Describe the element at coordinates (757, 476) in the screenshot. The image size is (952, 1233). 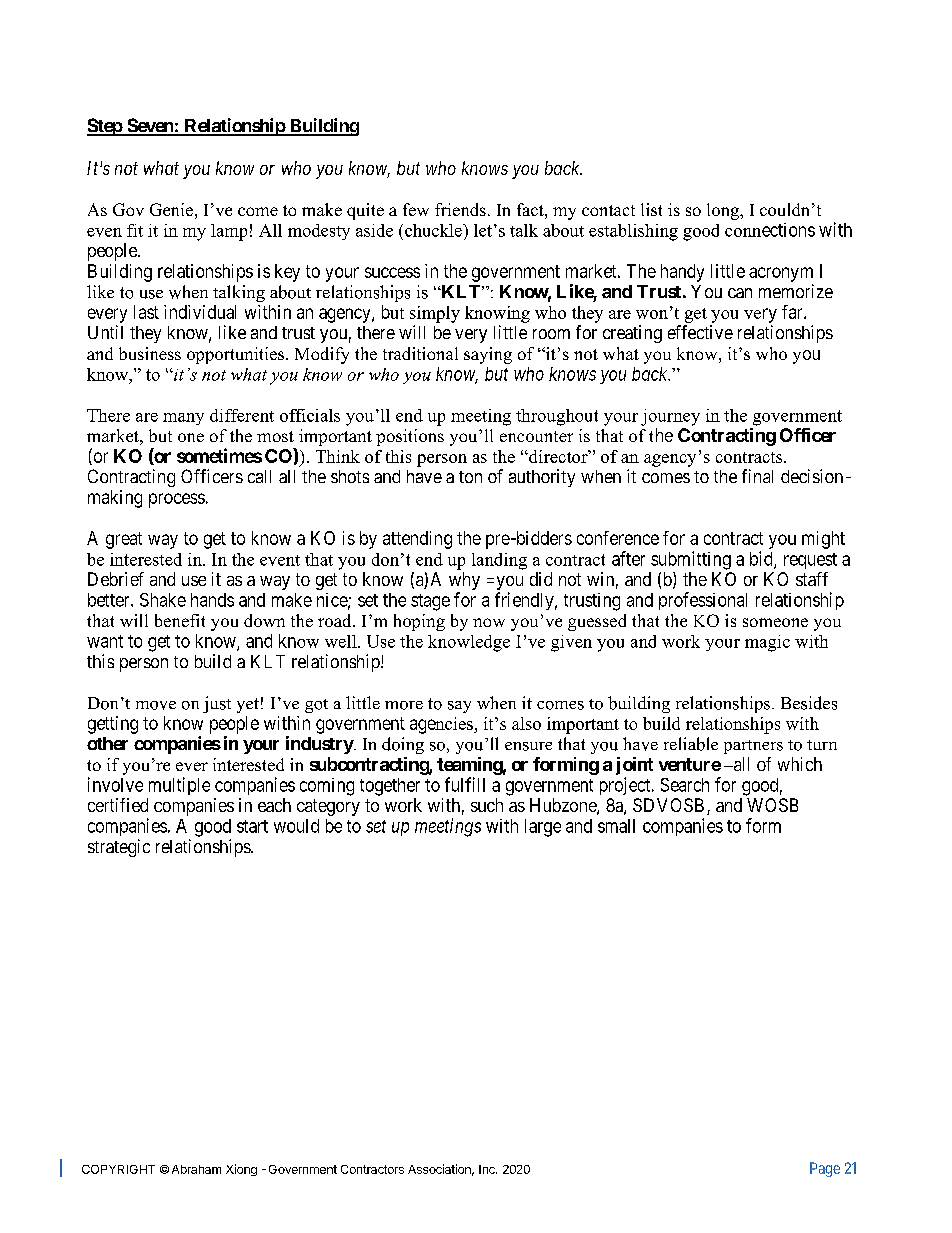
I see `final` at that location.
